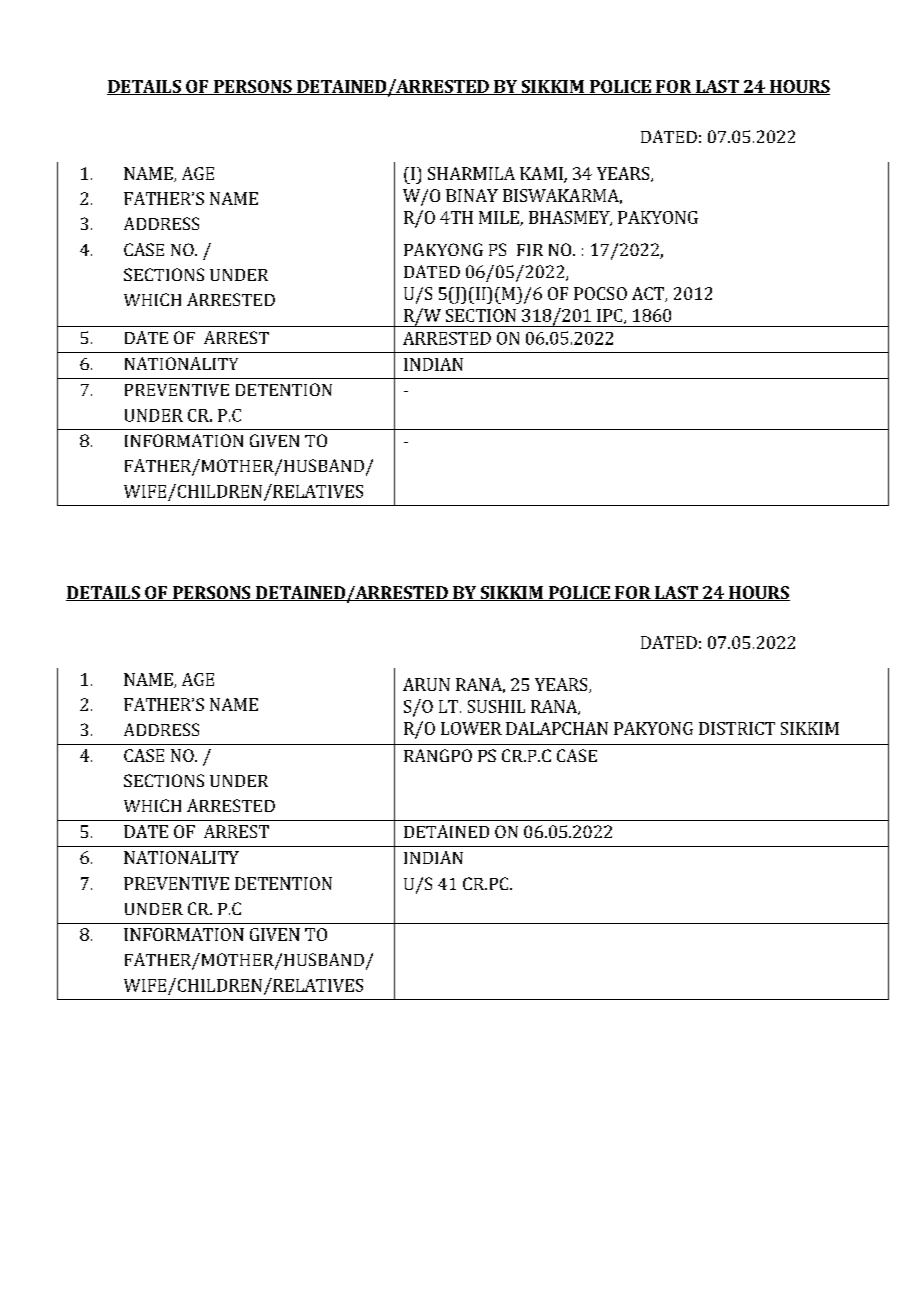  What do you see at coordinates (649, 294) in the image?
I see `ACT` at bounding box center [649, 294].
